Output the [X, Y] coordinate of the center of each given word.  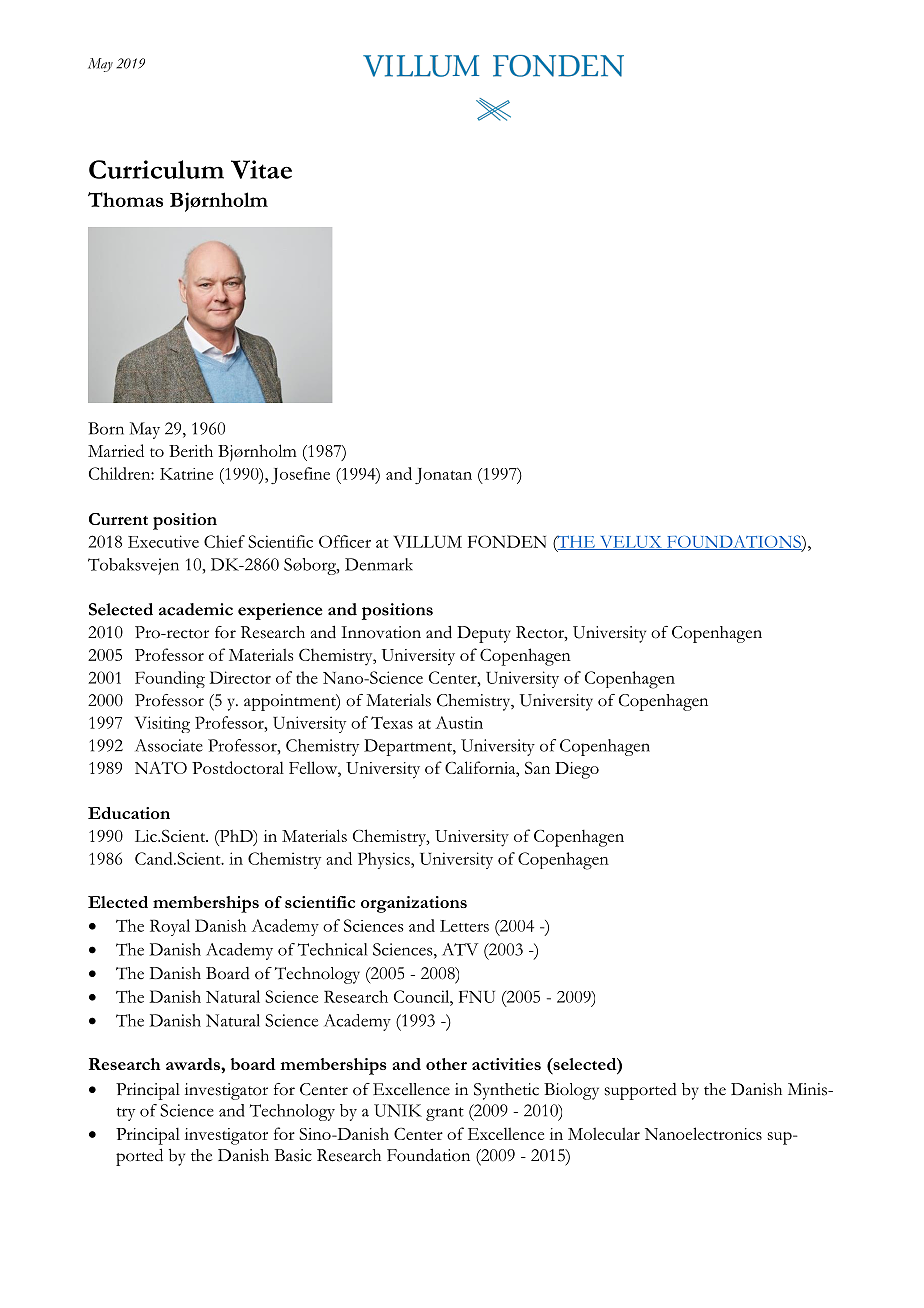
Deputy [484, 634]
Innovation [381, 632]
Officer [345, 541]
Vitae [261, 169]
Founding [170, 679]
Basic [293, 1155]
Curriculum [156, 169]
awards [194, 1064]
